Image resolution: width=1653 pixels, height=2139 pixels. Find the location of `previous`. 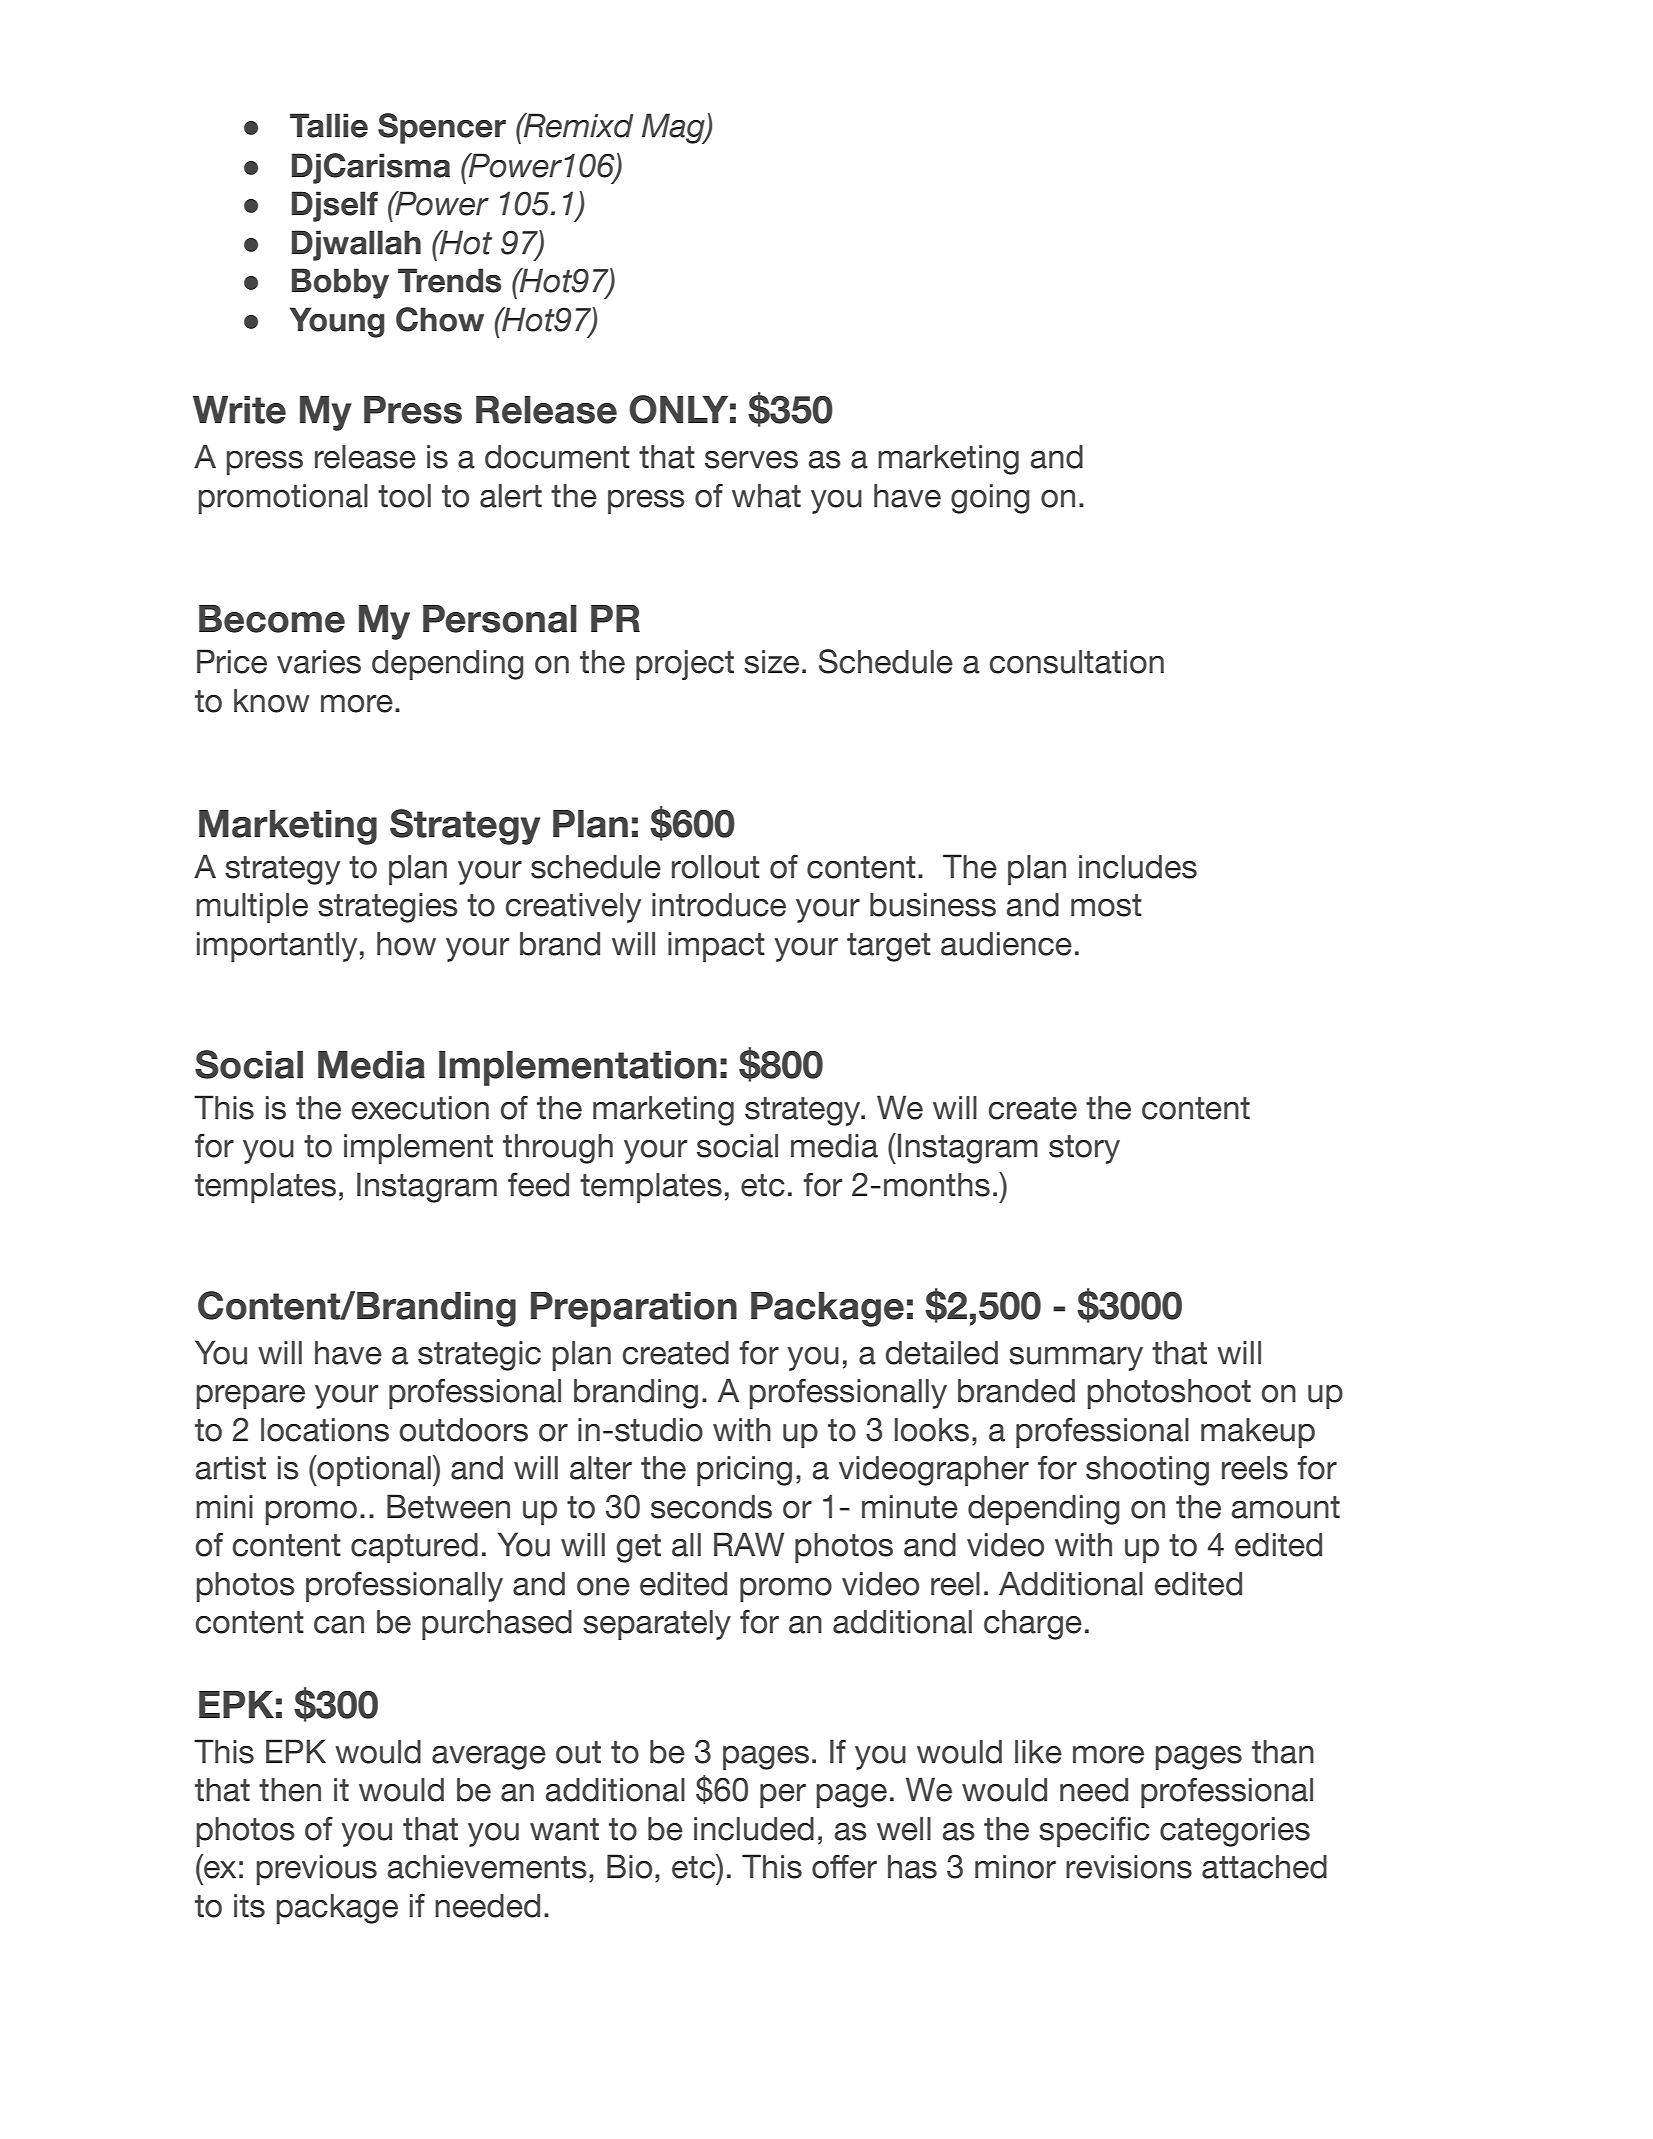

previous is located at coordinates (316, 1870).
